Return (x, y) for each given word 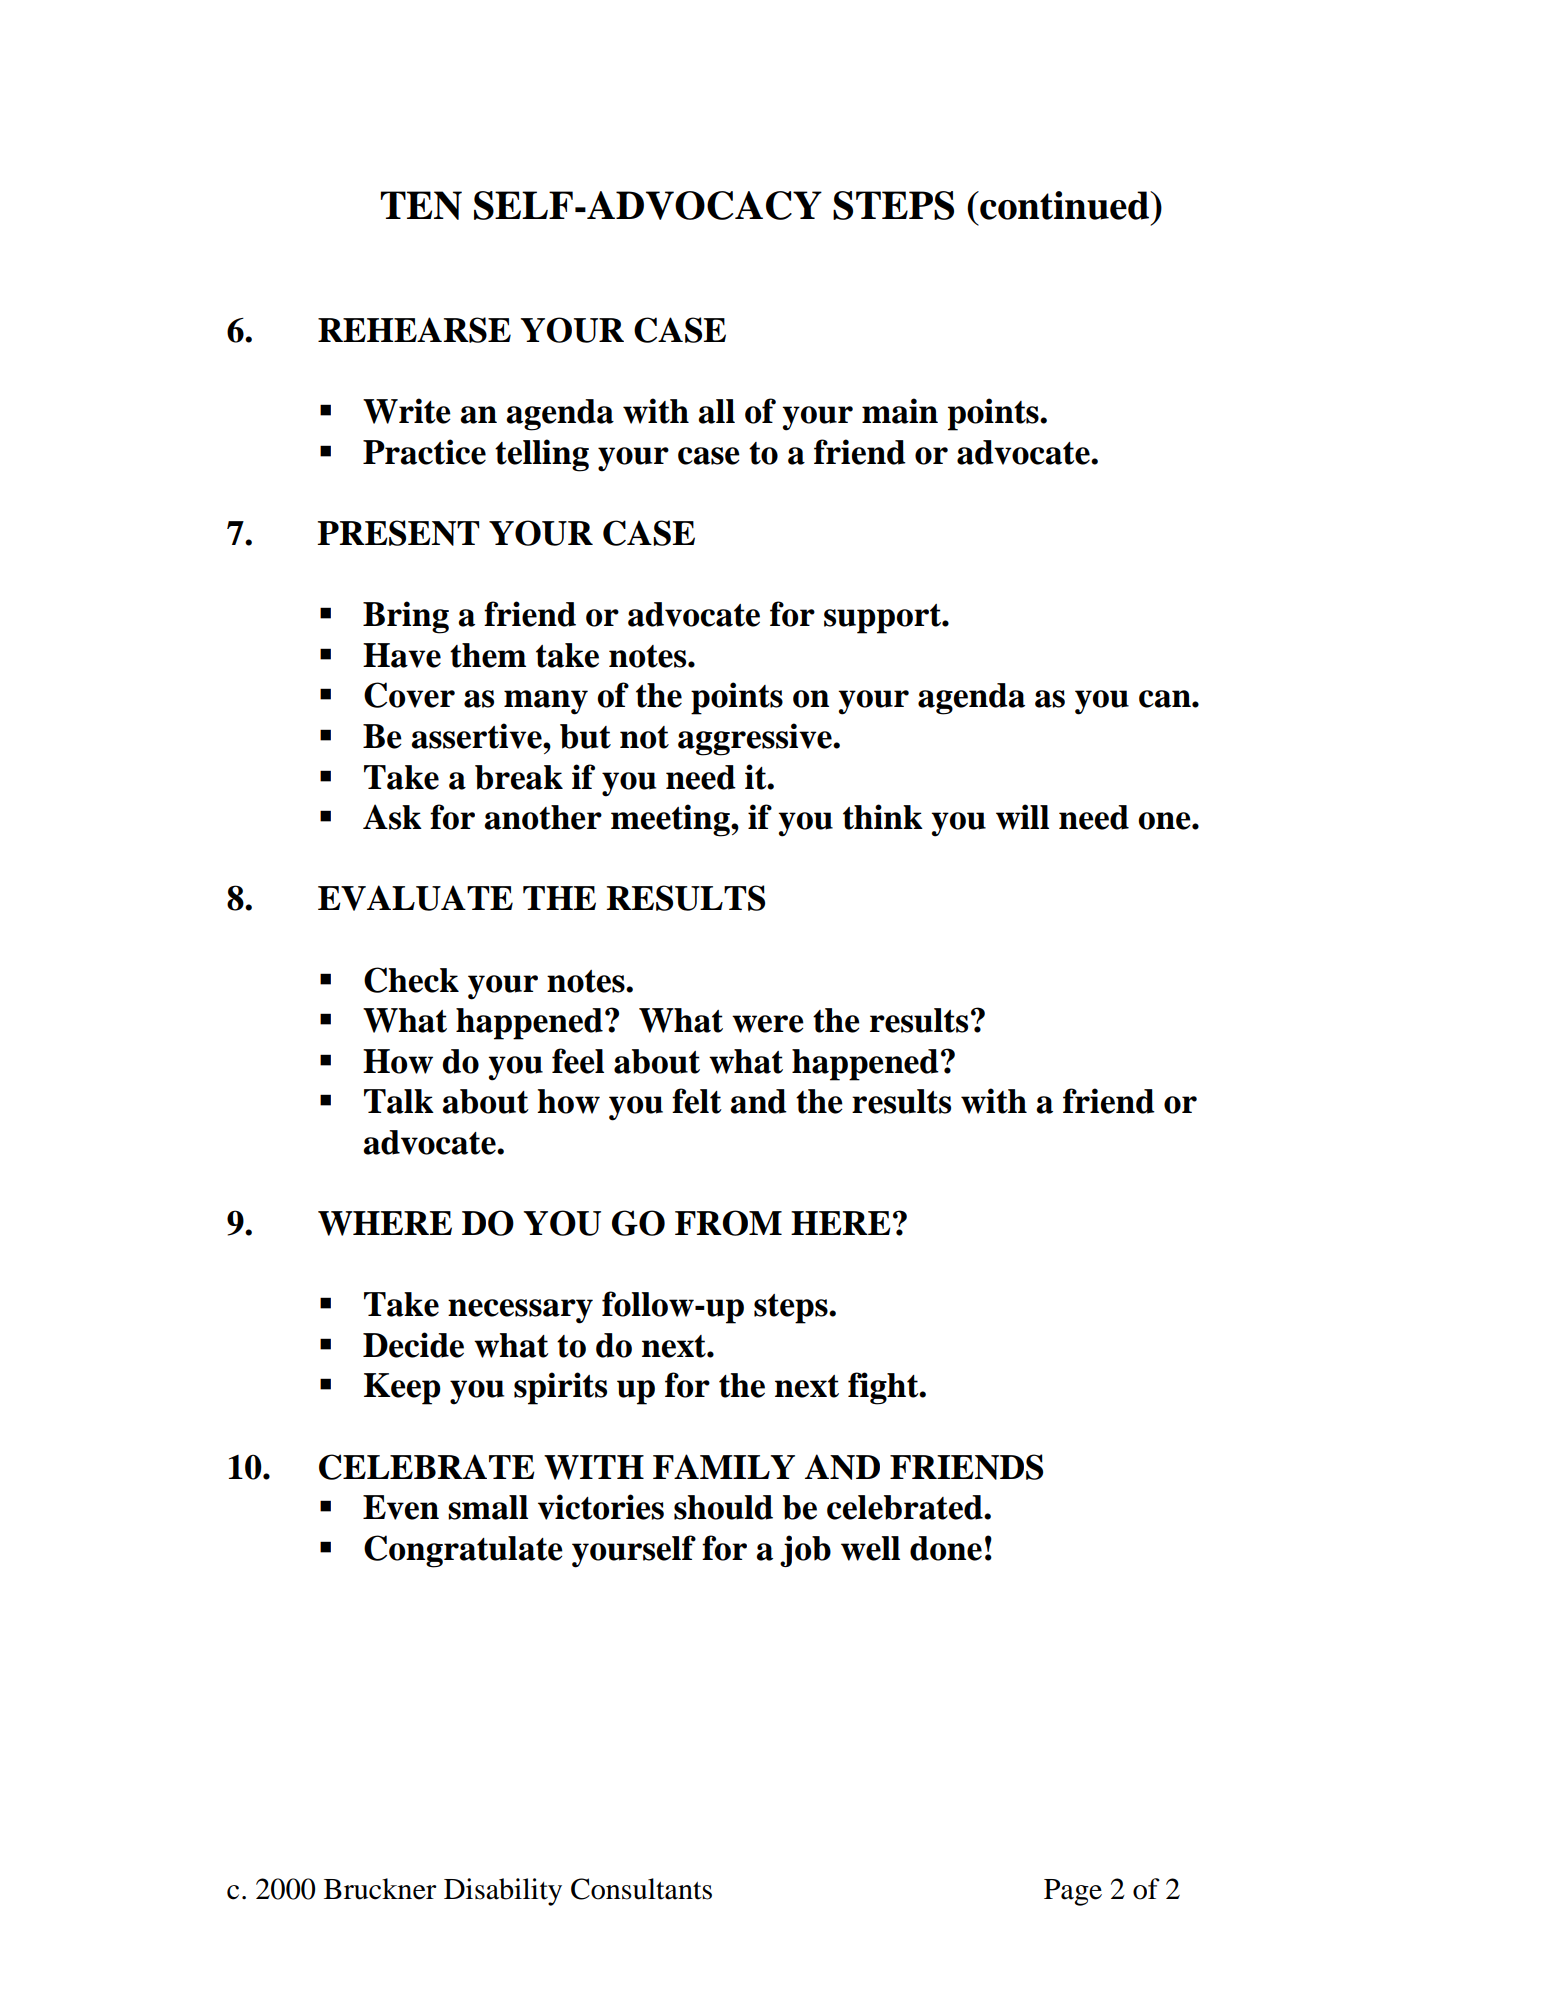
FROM (728, 1223)
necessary (520, 1311)
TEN (421, 205)
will (1022, 817)
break (519, 777)
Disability (503, 1892)
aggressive (756, 739)
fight (884, 1388)
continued (1064, 205)
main (900, 411)
